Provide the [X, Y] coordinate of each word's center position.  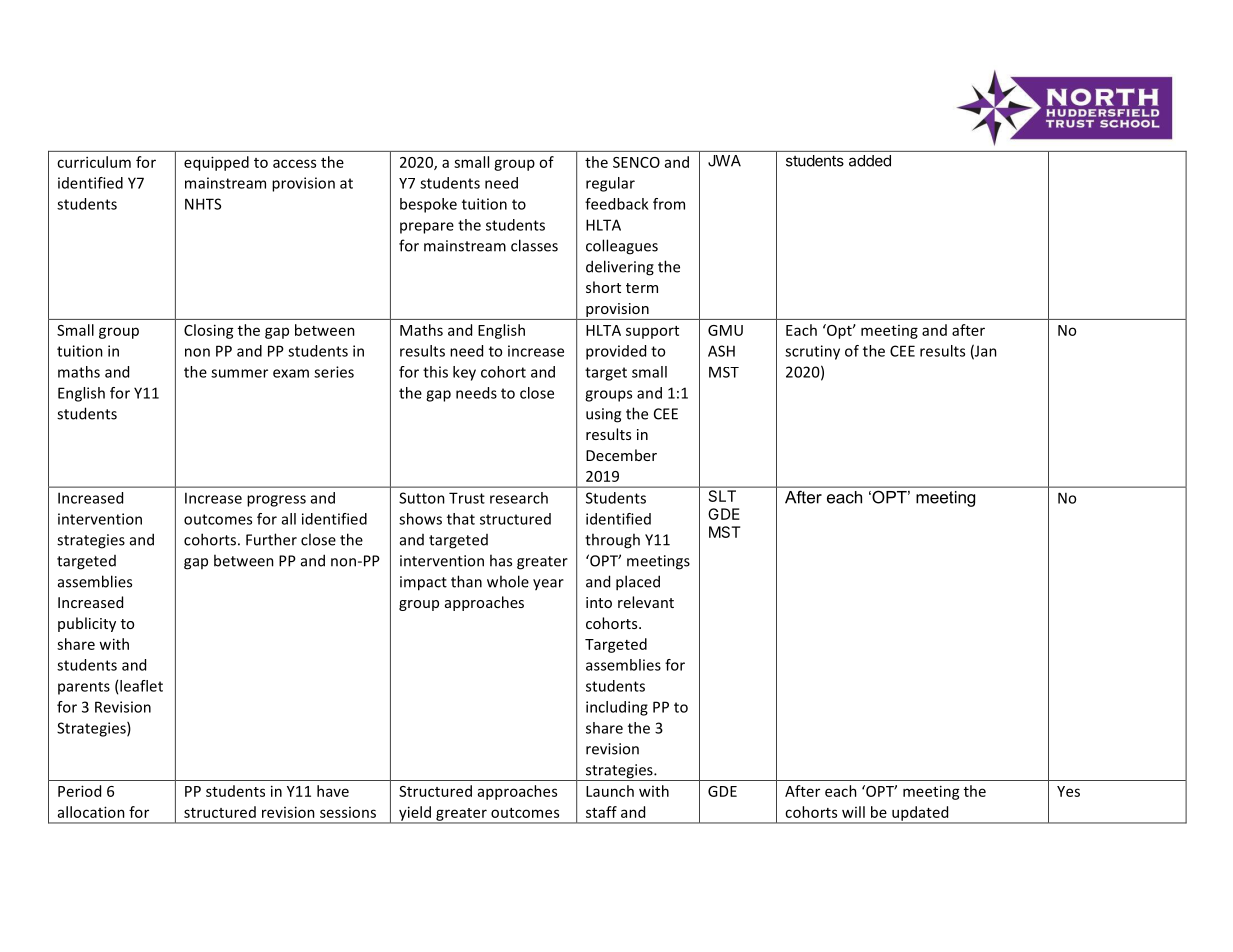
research [519, 498]
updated [920, 814]
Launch [610, 791]
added [870, 161]
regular [610, 184]
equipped [216, 163]
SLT [722, 496]
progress [276, 501]
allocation [91, 812]
